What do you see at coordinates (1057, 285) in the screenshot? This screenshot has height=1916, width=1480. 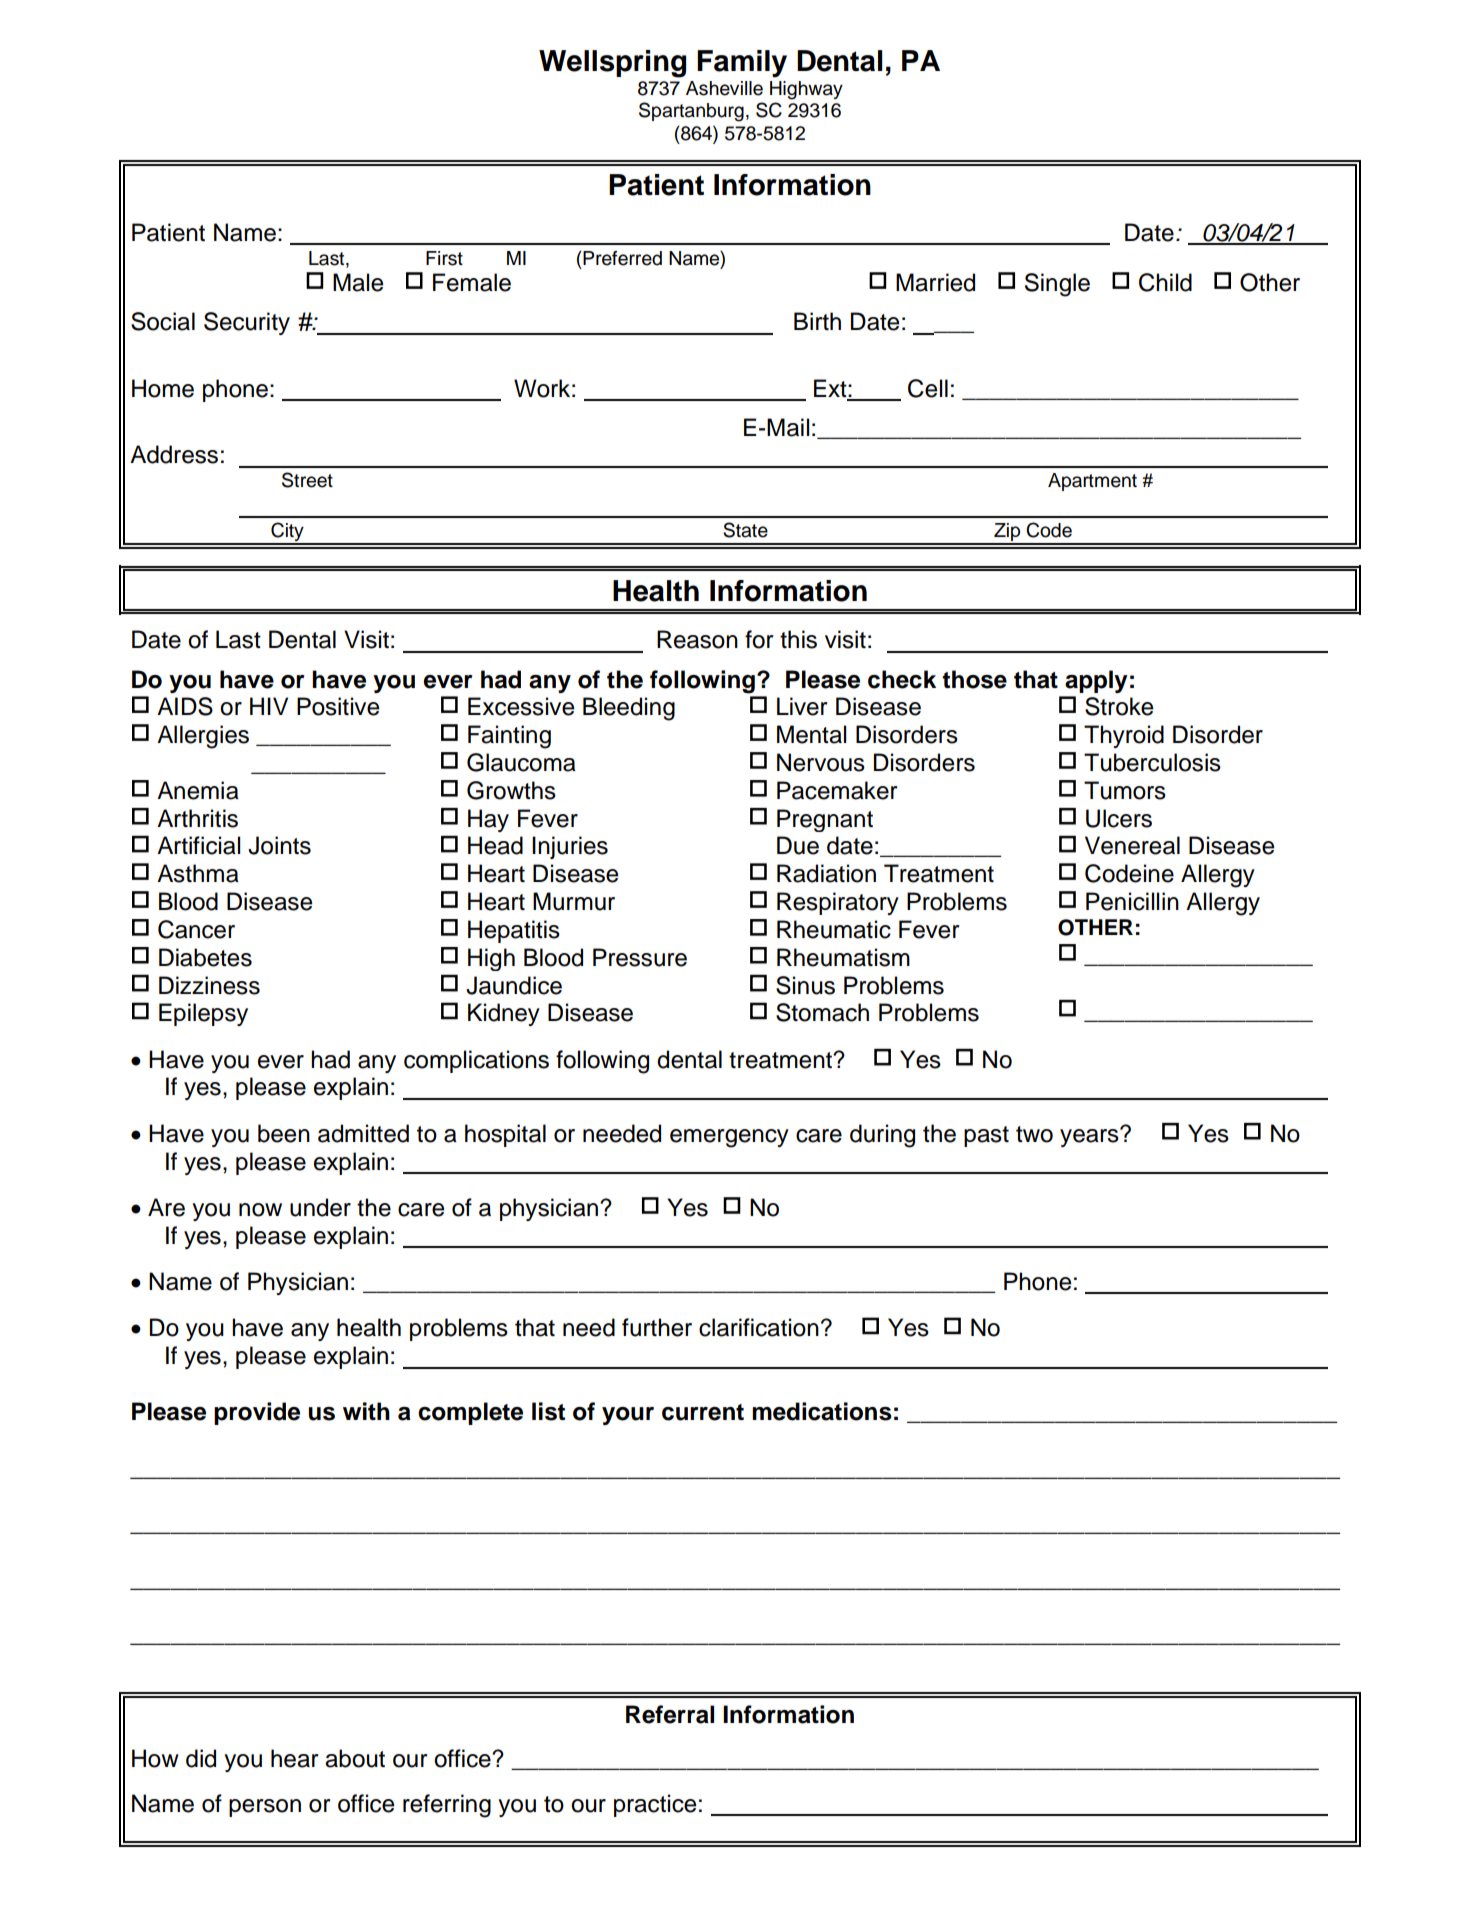 I see `Single` at bounding box center [1057, 285].
